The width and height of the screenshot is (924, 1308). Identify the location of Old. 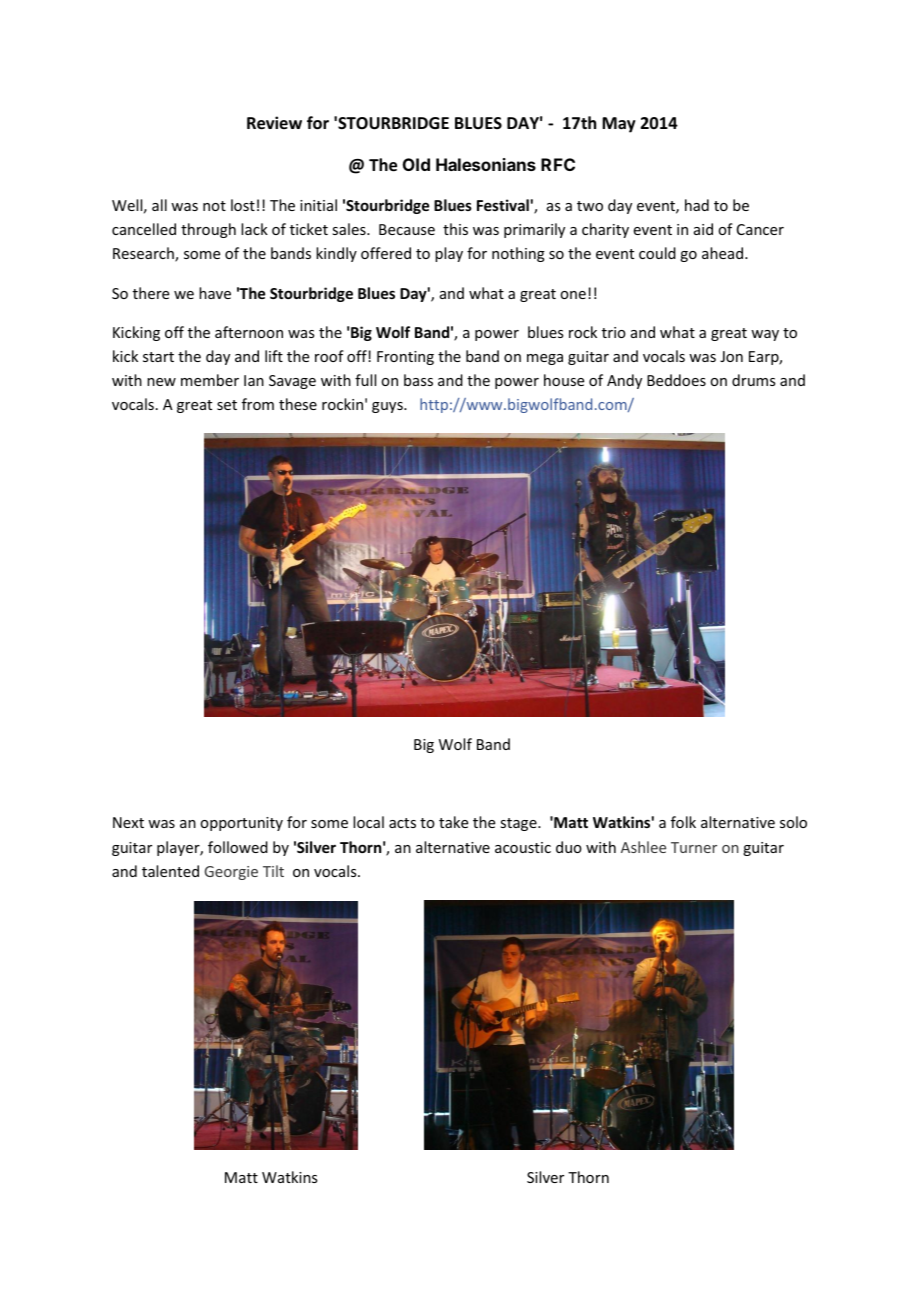
(416, 164).
